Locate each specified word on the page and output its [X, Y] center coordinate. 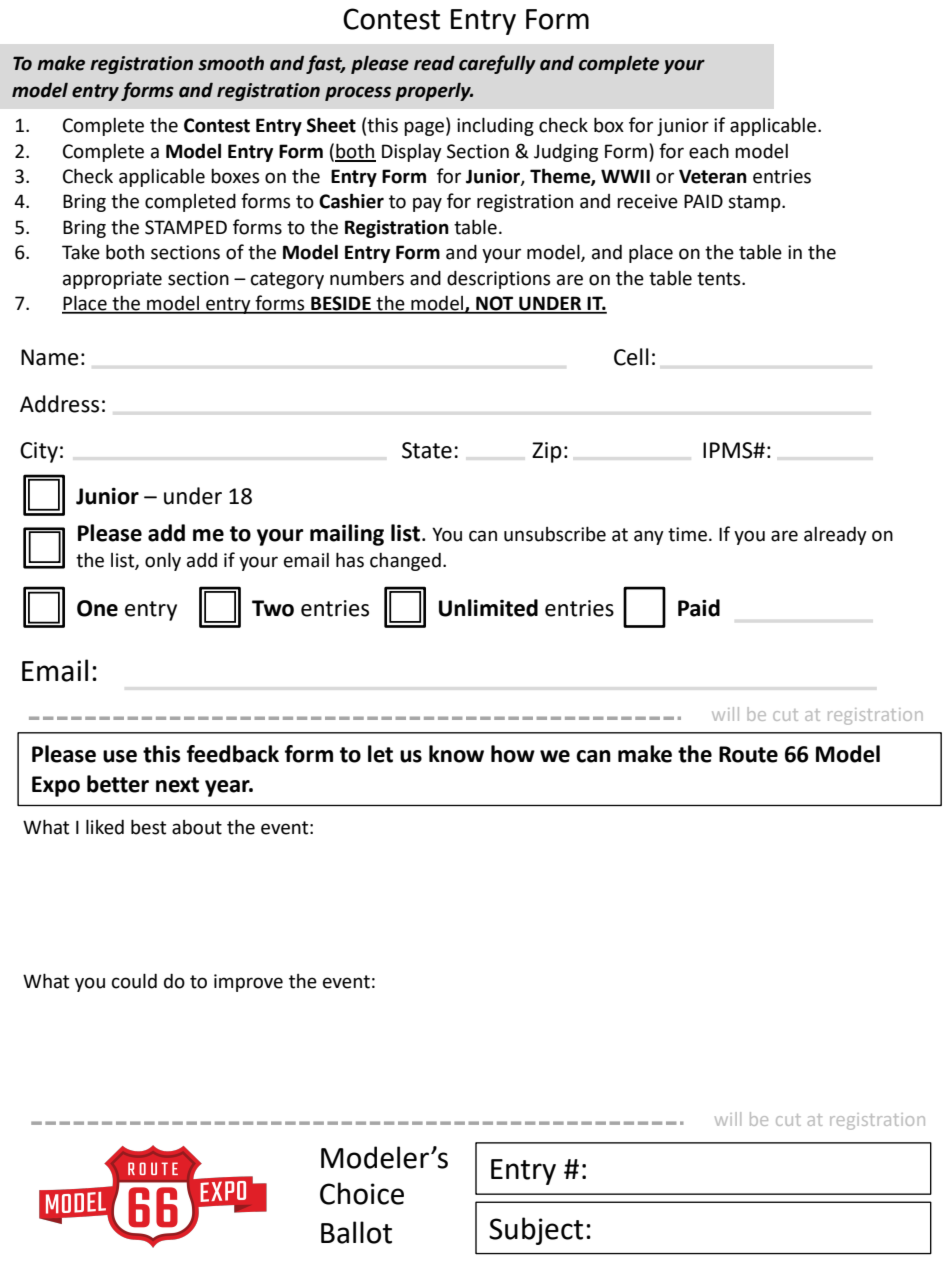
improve [248, 983]
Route [748, 754]
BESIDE [341, 304]
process [358, 93]
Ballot [356, 1232]
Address [59, 404]
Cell [631, 357]
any [649, 537]
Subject [536, 1231]
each [709, 151]
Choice [362, 1193]
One [97, 608]
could [134, 981]
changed [405, 561]
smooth [231, 63]
